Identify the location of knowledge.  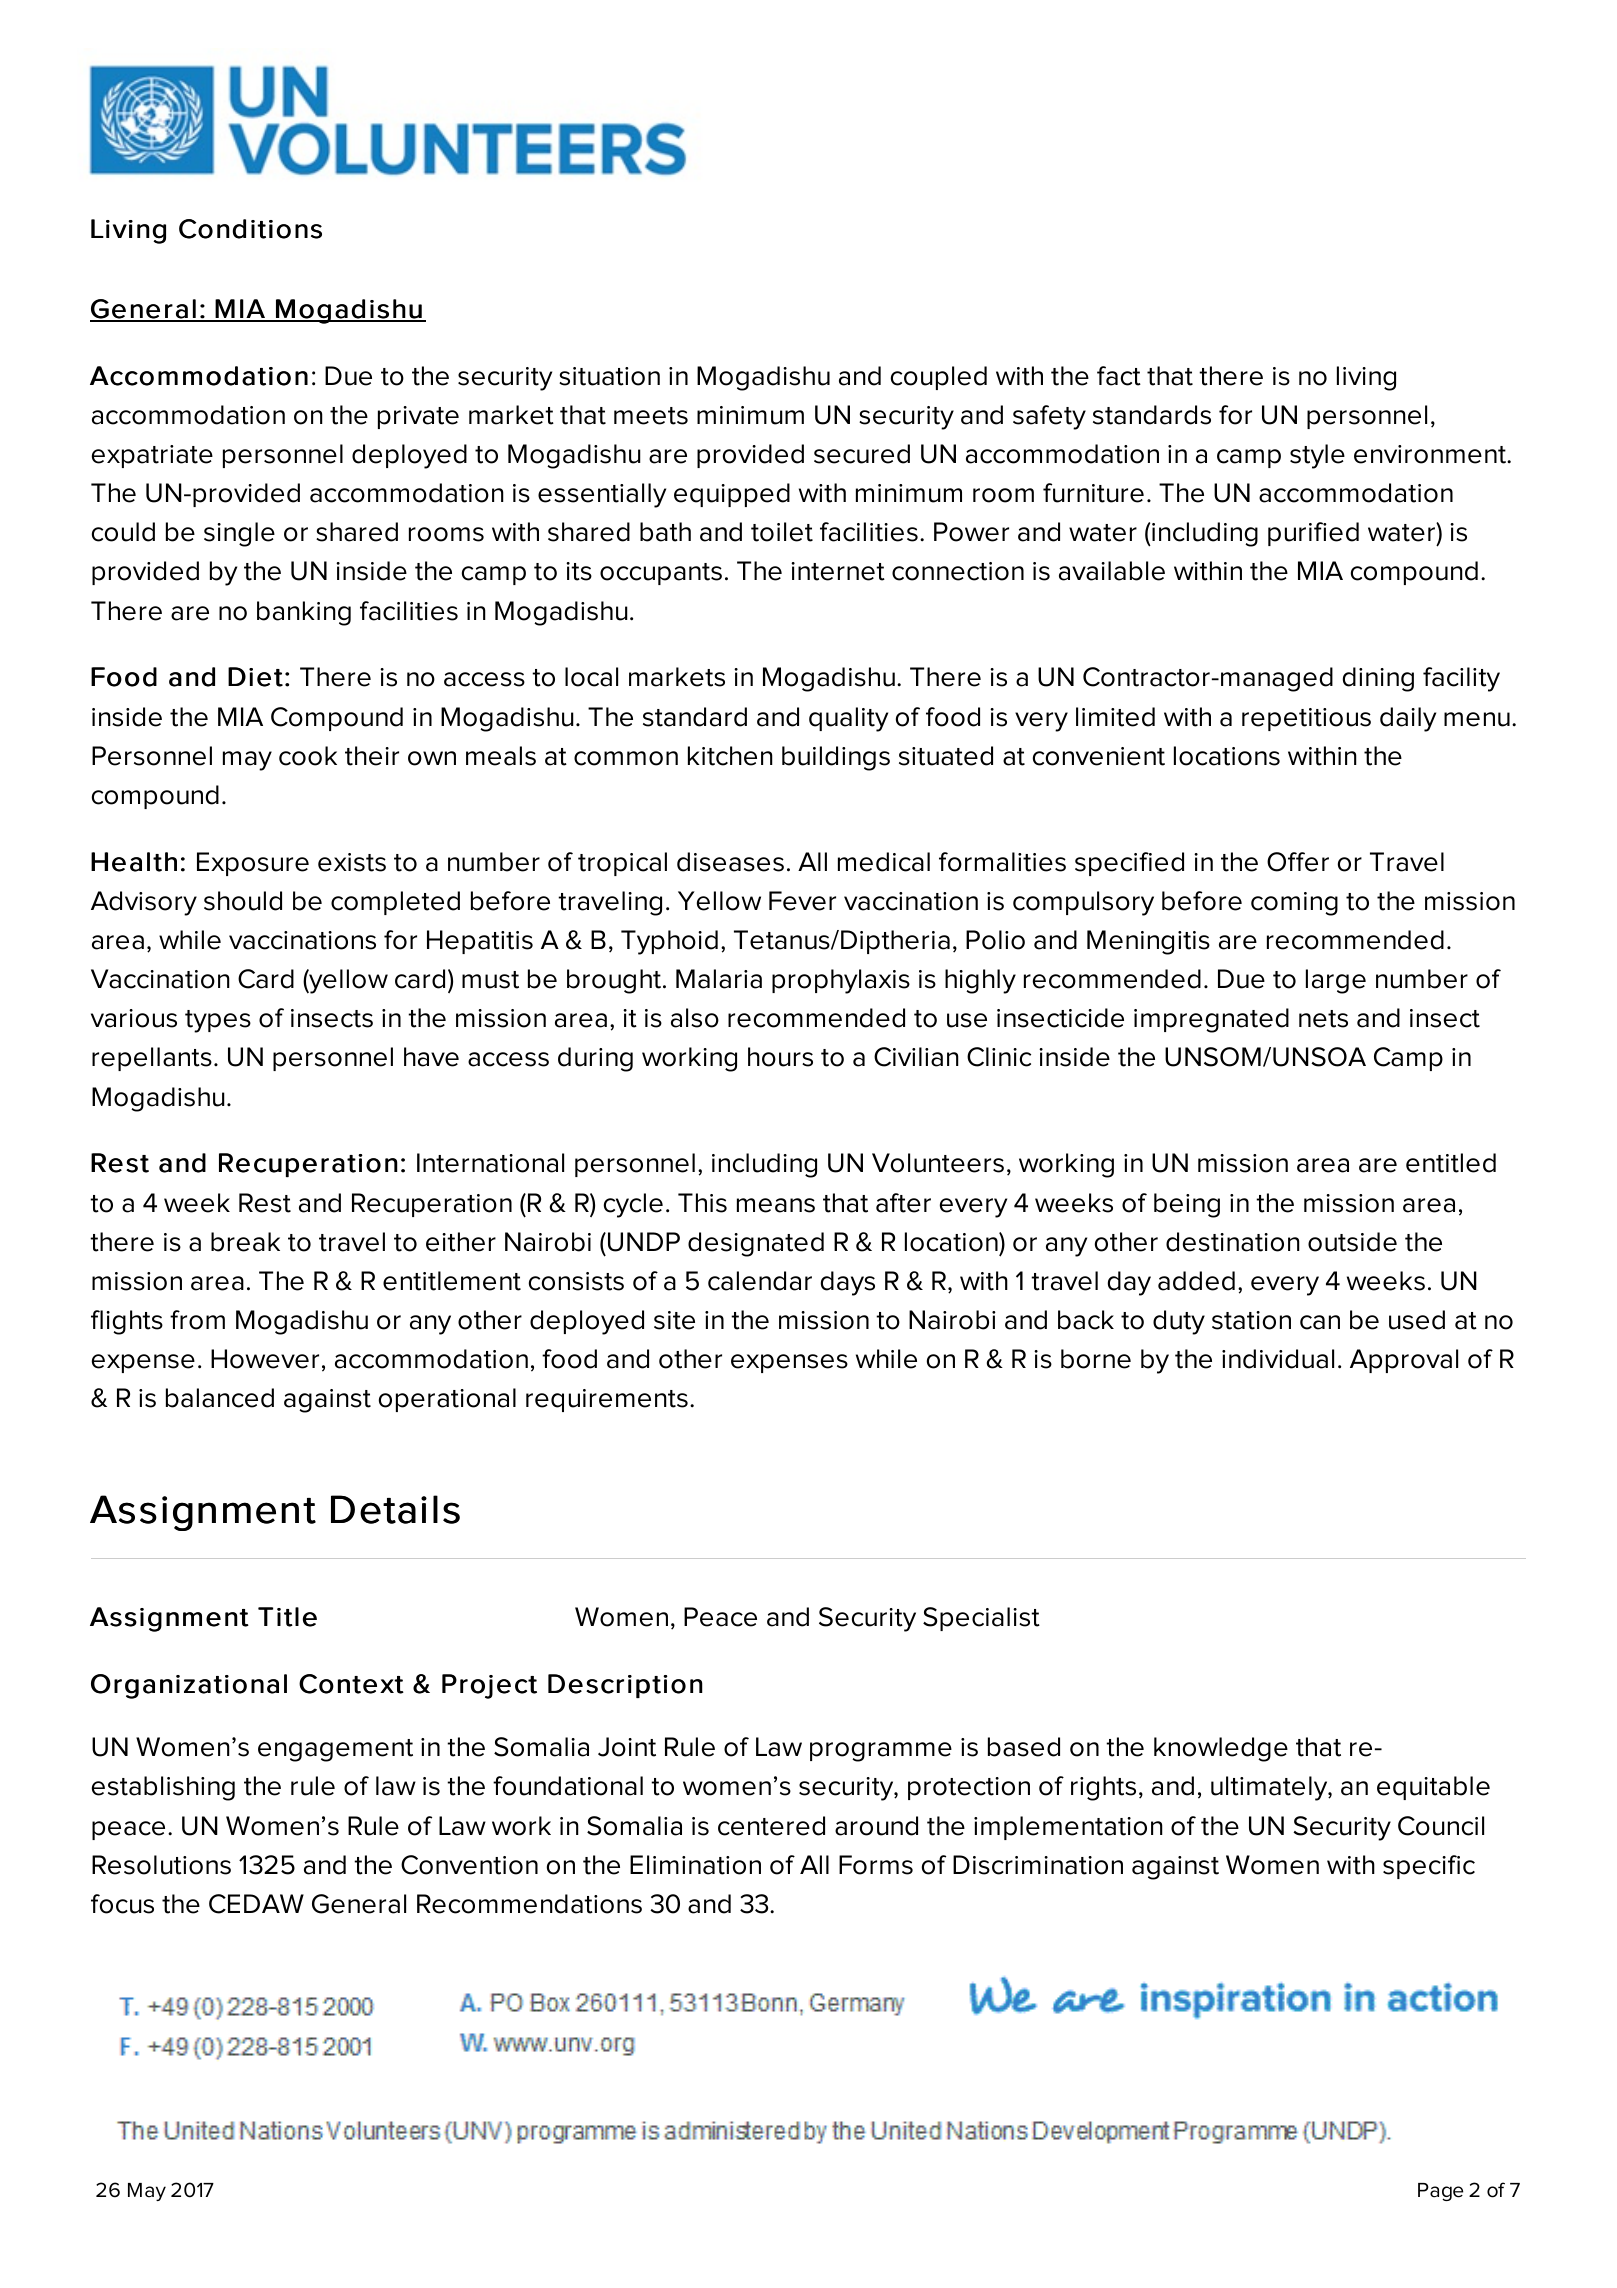
(1221, 1749).
